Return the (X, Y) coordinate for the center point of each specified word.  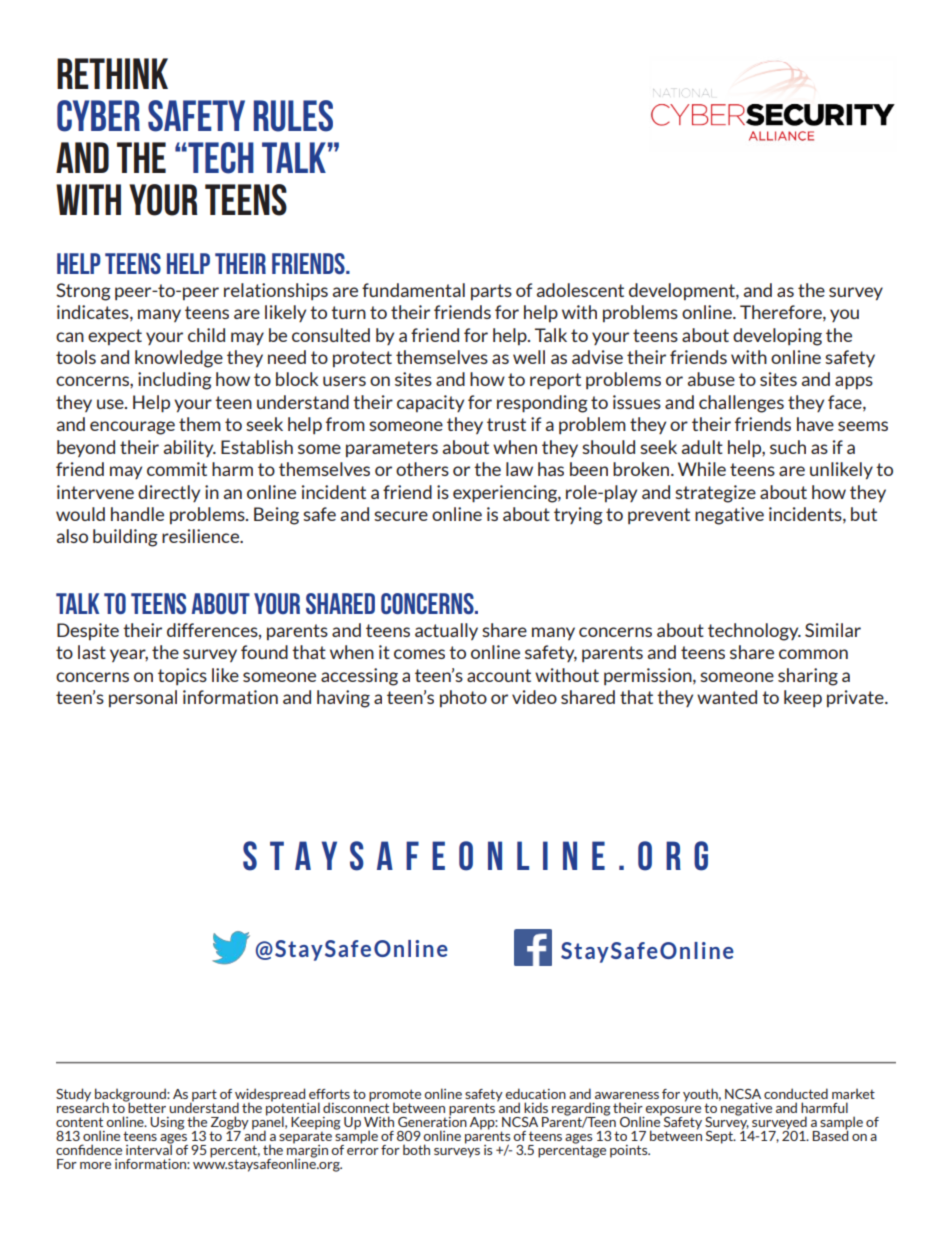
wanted (727, 697)
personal (143, 698)
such (788, 447)
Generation (432, 1120)
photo (463, 698)
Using (167, 1123)
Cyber (98, 116)
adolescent (580, 290)
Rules (293, 116)
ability (190, 448)
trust (506, 424)
